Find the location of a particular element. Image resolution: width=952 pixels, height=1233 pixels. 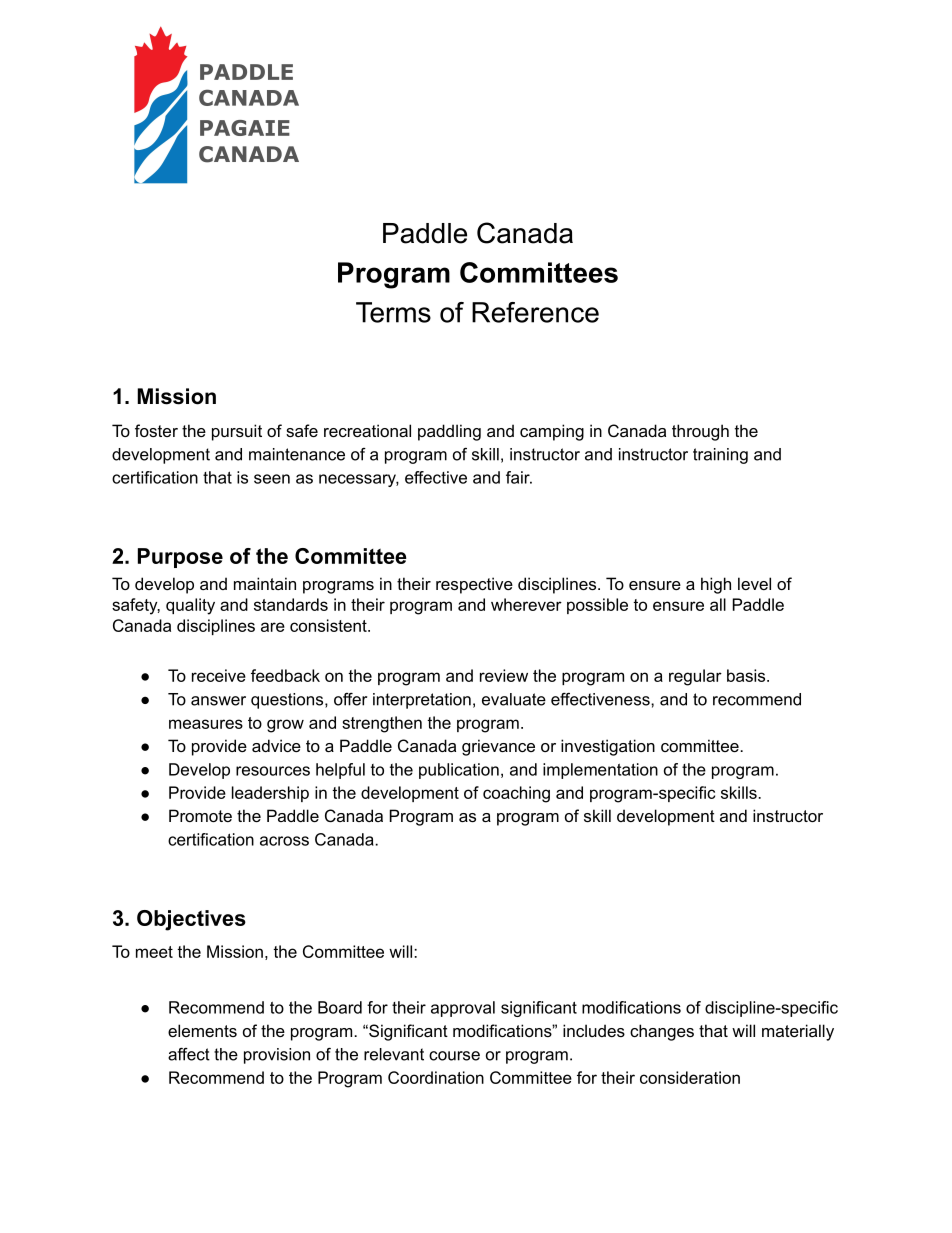

pursuit is located at coordinates (237, 432).
